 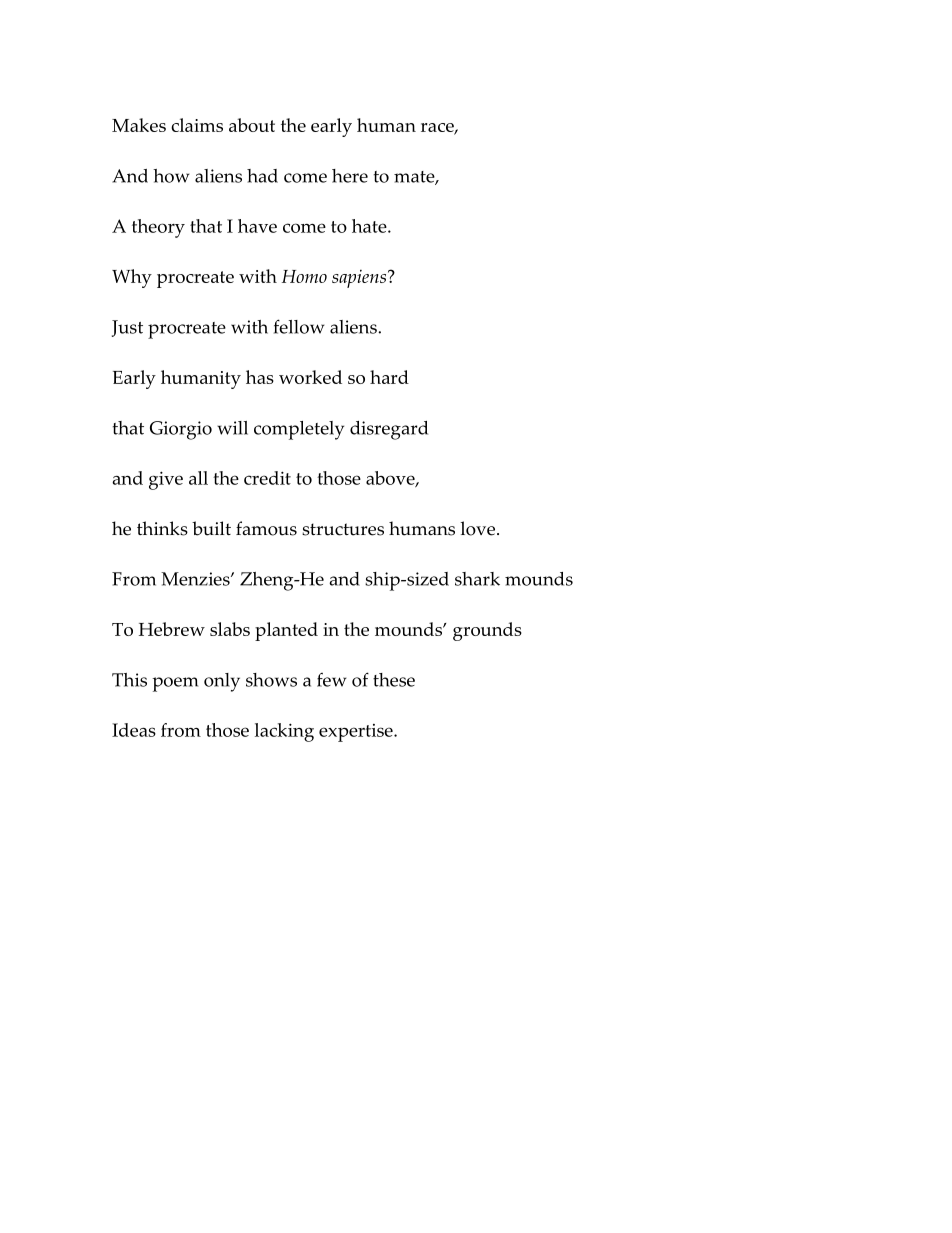 I want to click on poem, so click(x=175, y=684).
